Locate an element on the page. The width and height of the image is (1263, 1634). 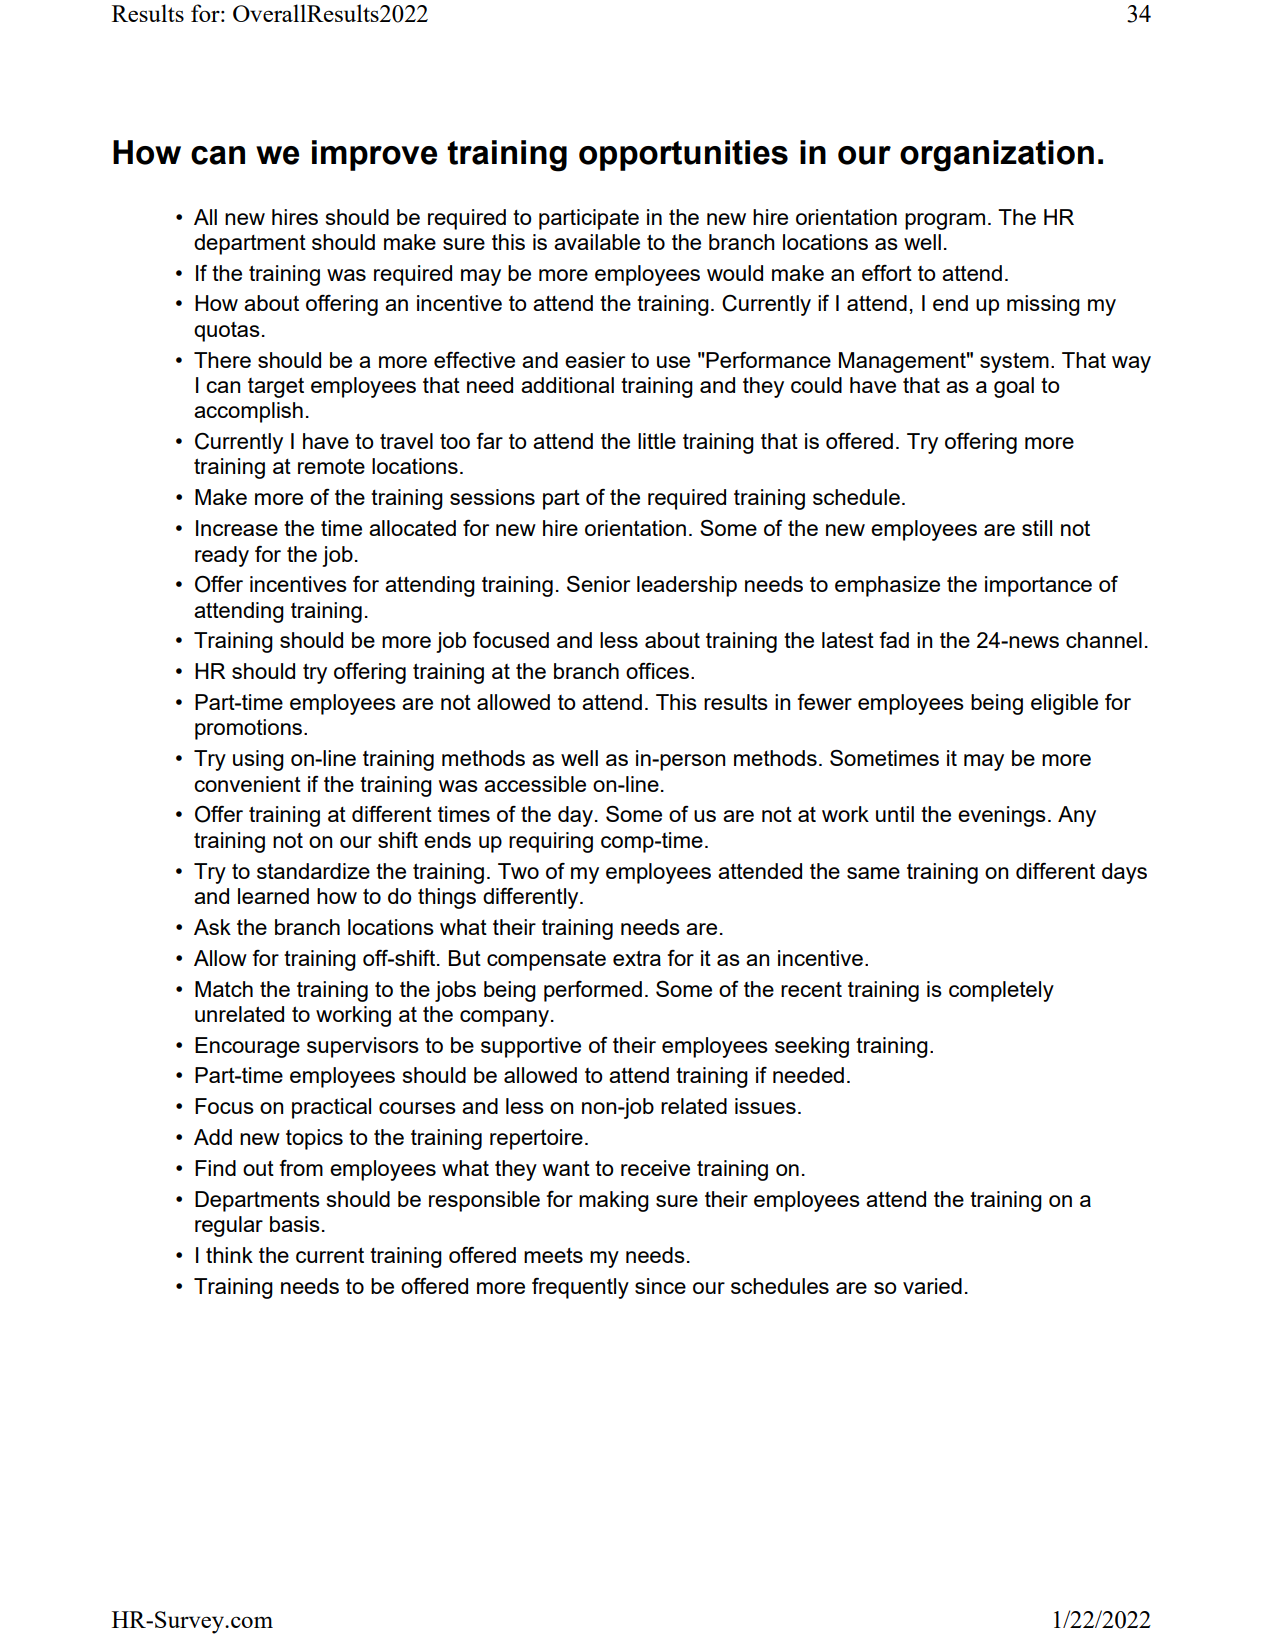
standardize is located at coordinates (313, 871).
